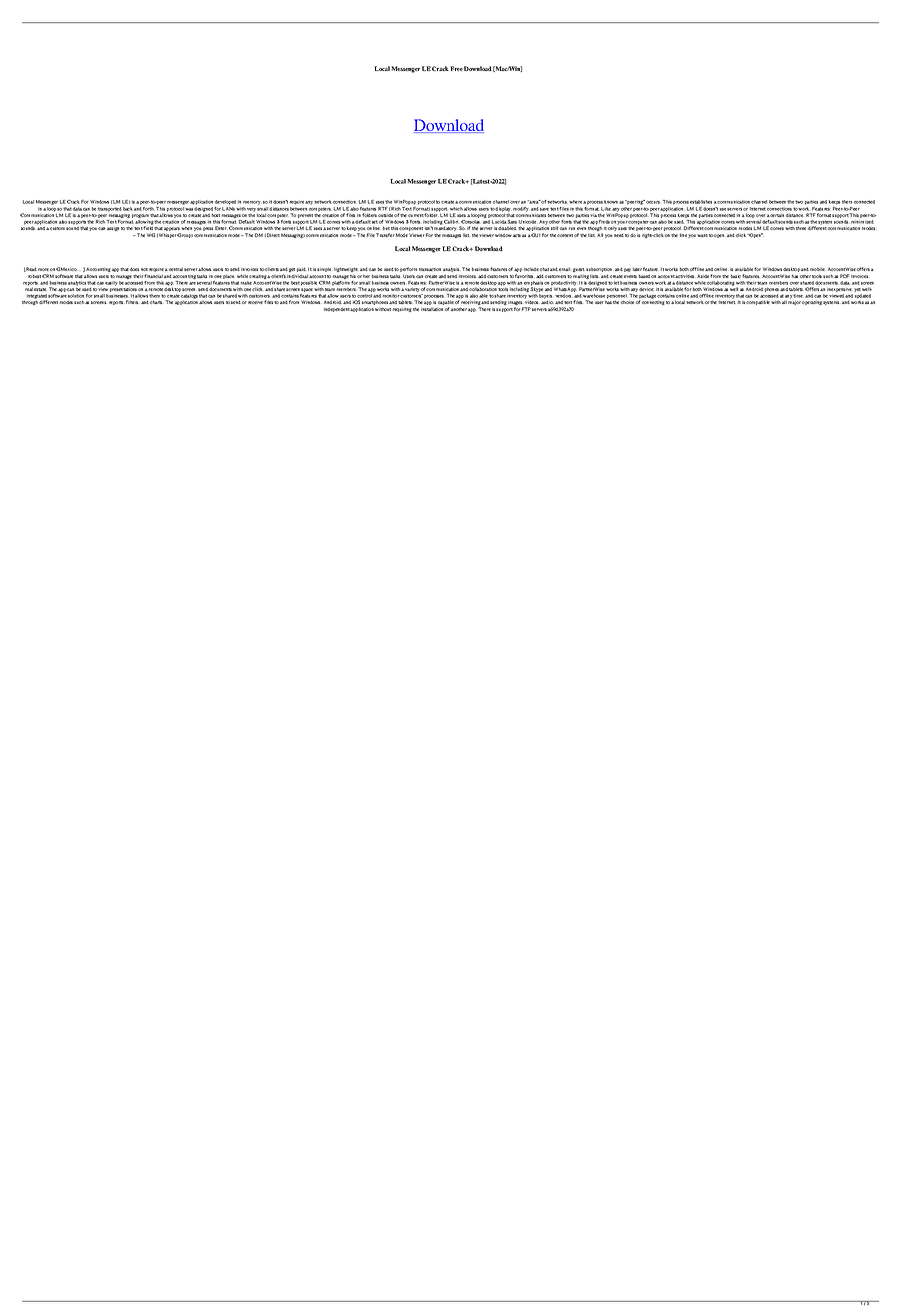 The image size is (901, 1316). I want to click on current, so click(416, 215).
